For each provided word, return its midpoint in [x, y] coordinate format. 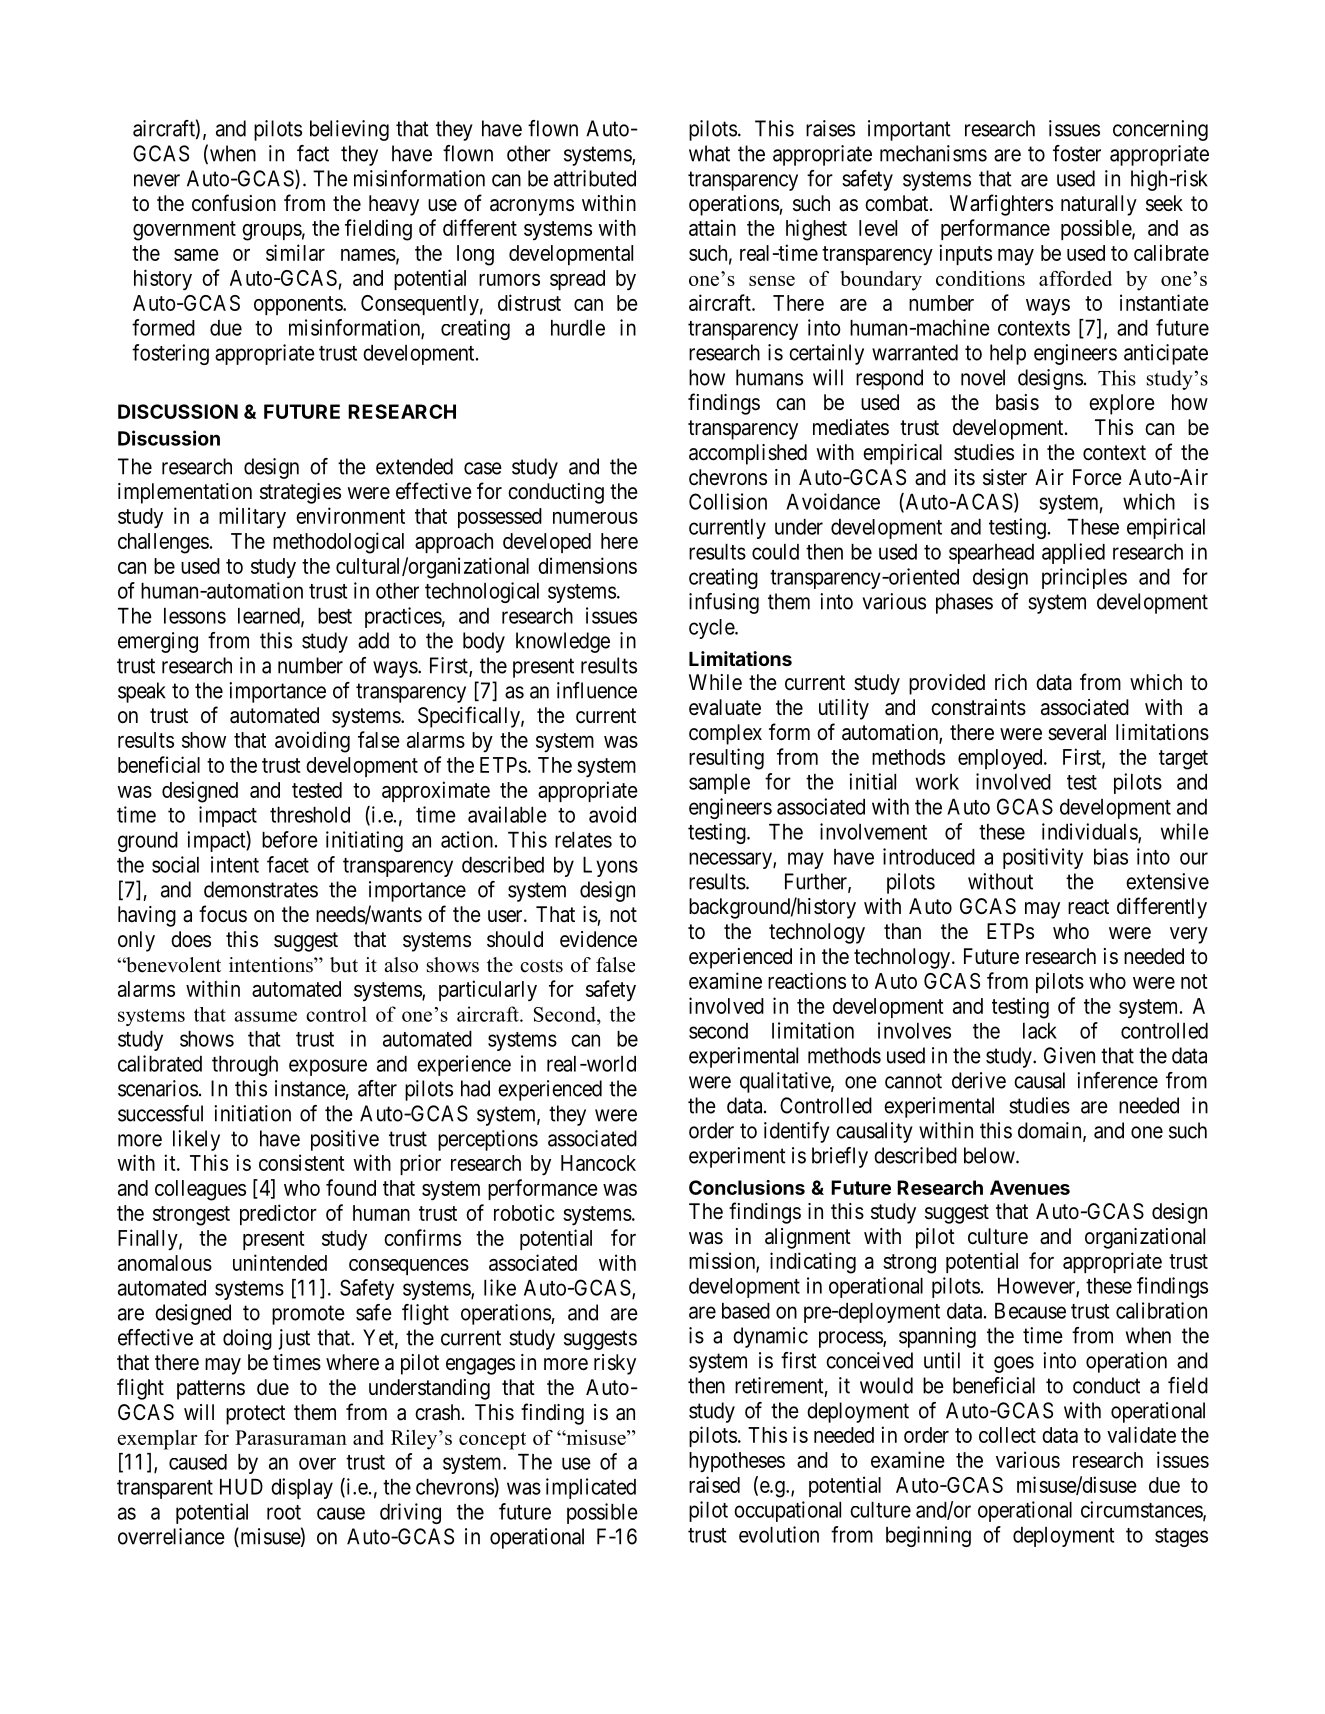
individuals [1090, 832]
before [290, 839]
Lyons [610, 867]
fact [313, 153]
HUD [241, 1487]
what [709, 153]
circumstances [1142, 1510]
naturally [1099, 205]
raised [714, 1484]
